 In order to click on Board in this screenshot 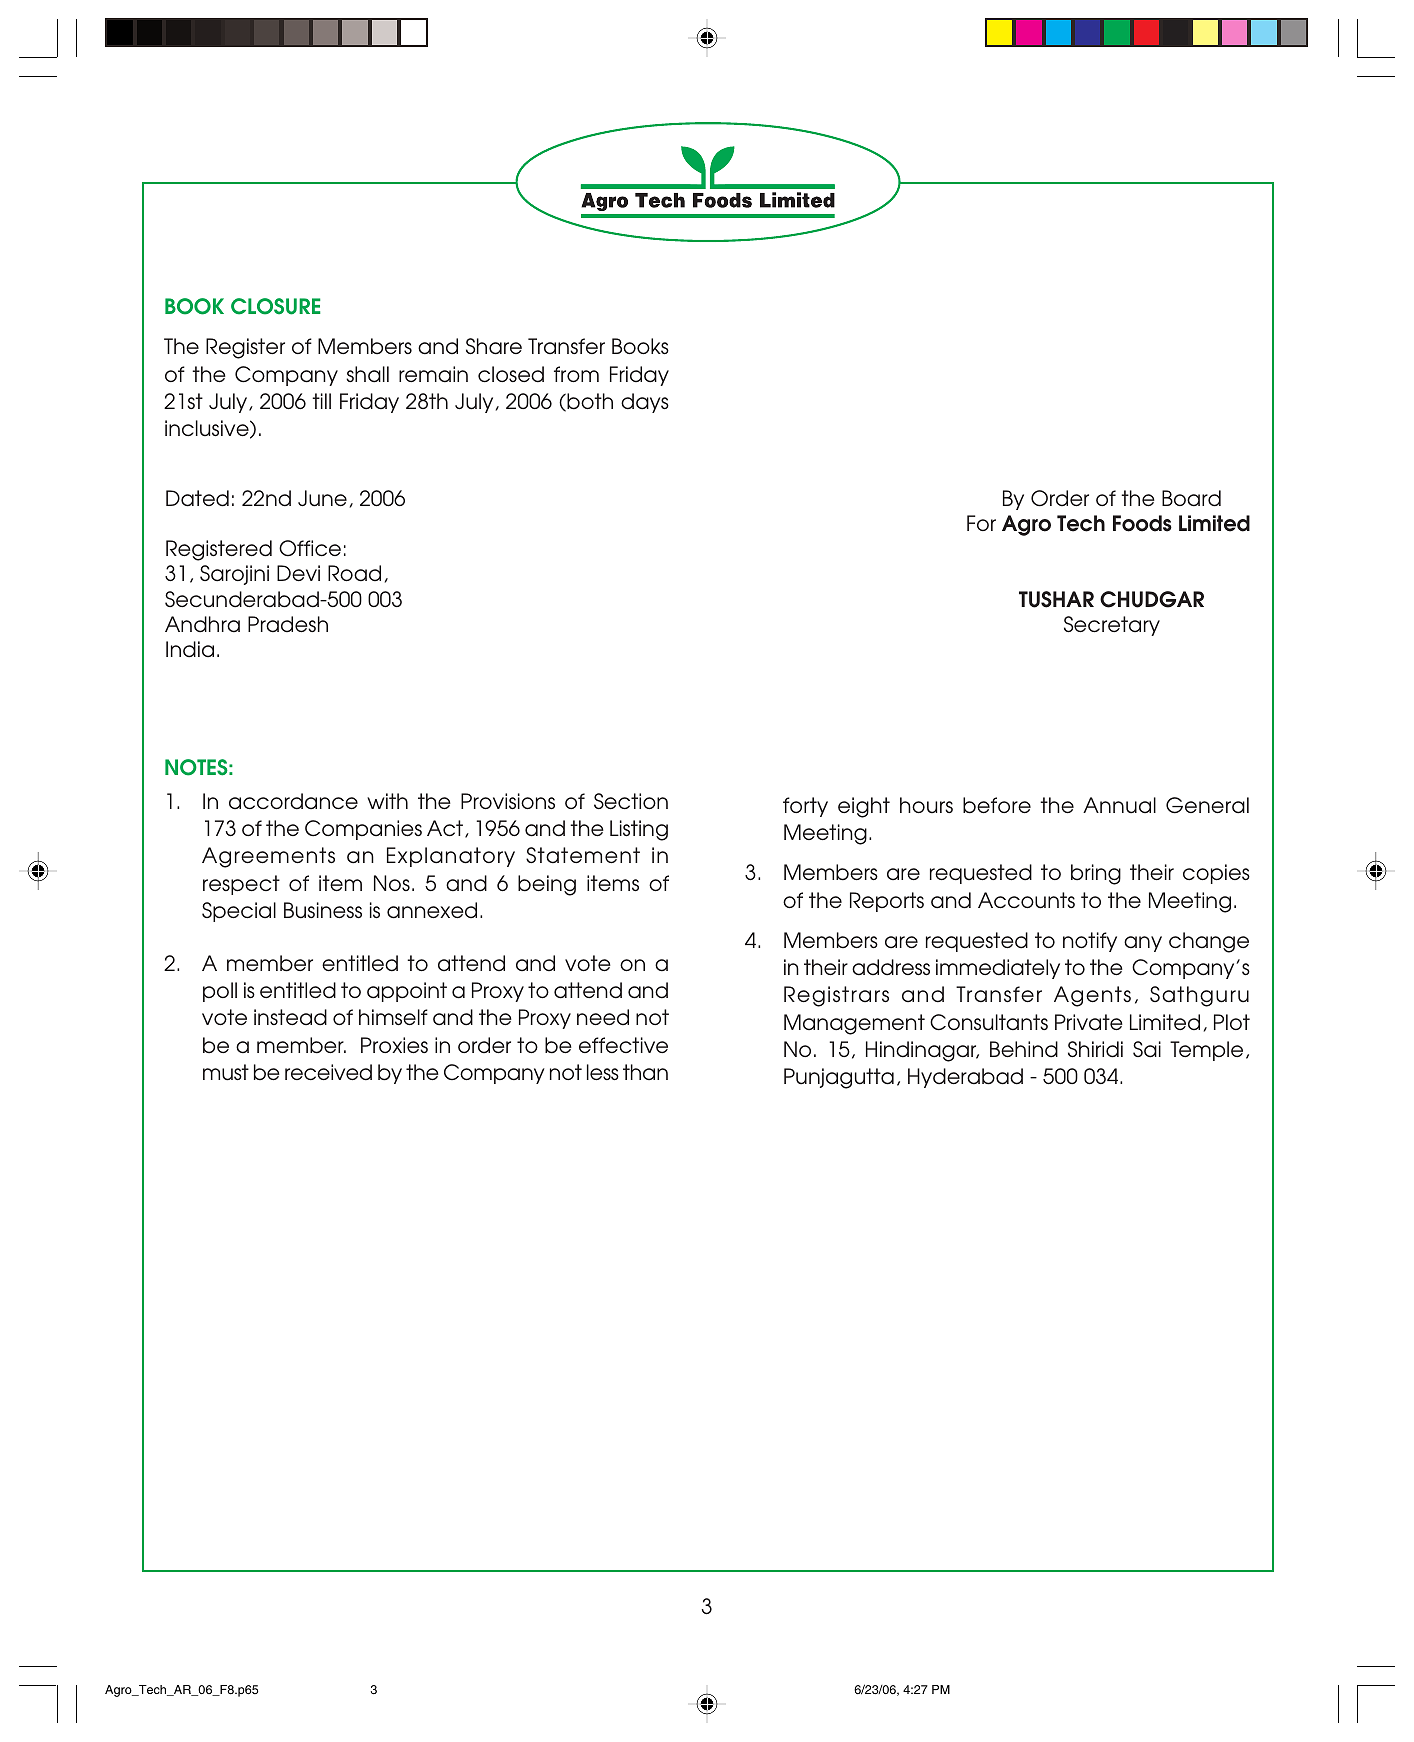, I will do `click(1191, 498)`.
